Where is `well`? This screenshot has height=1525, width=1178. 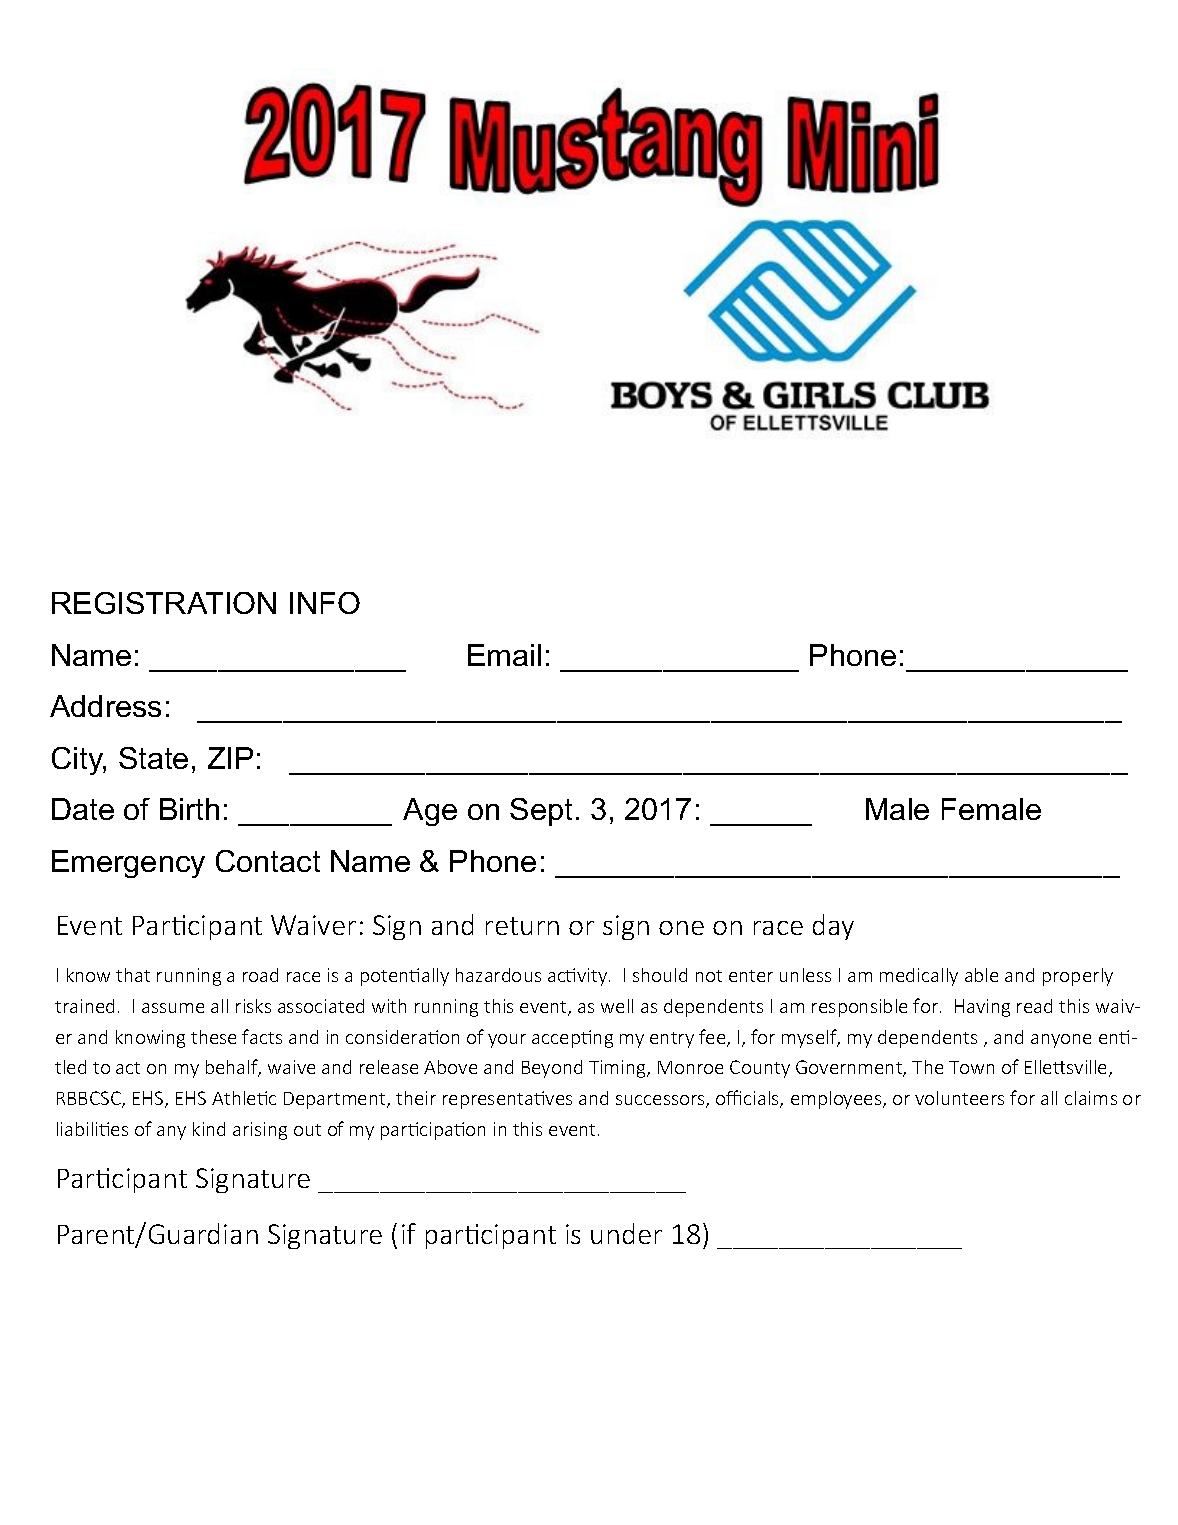
well is located at coordinates (617, 1006).
